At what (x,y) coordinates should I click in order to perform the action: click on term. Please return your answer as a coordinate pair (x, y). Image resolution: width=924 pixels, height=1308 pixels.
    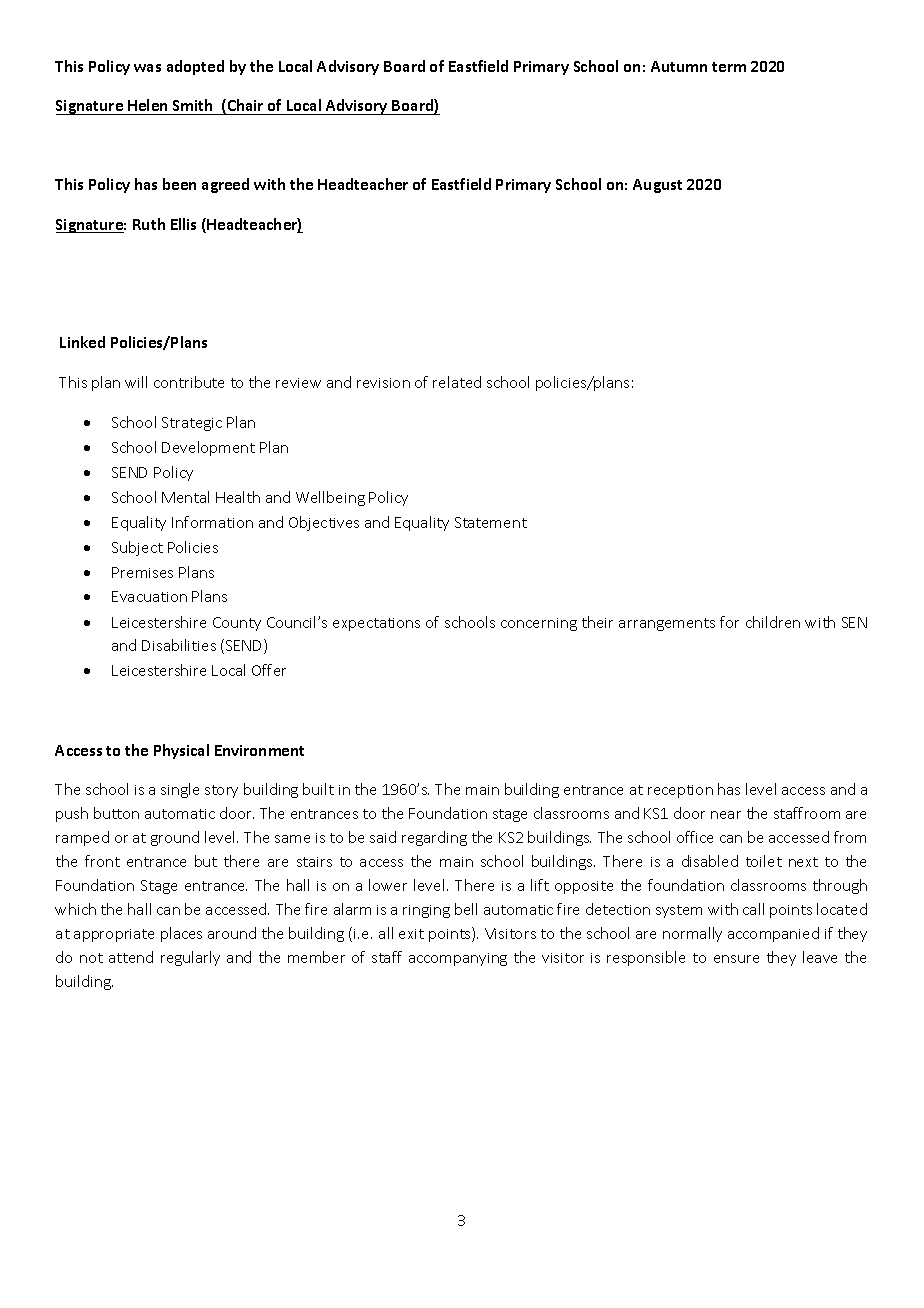
    Looking at the image, I should click on (729, 67).
